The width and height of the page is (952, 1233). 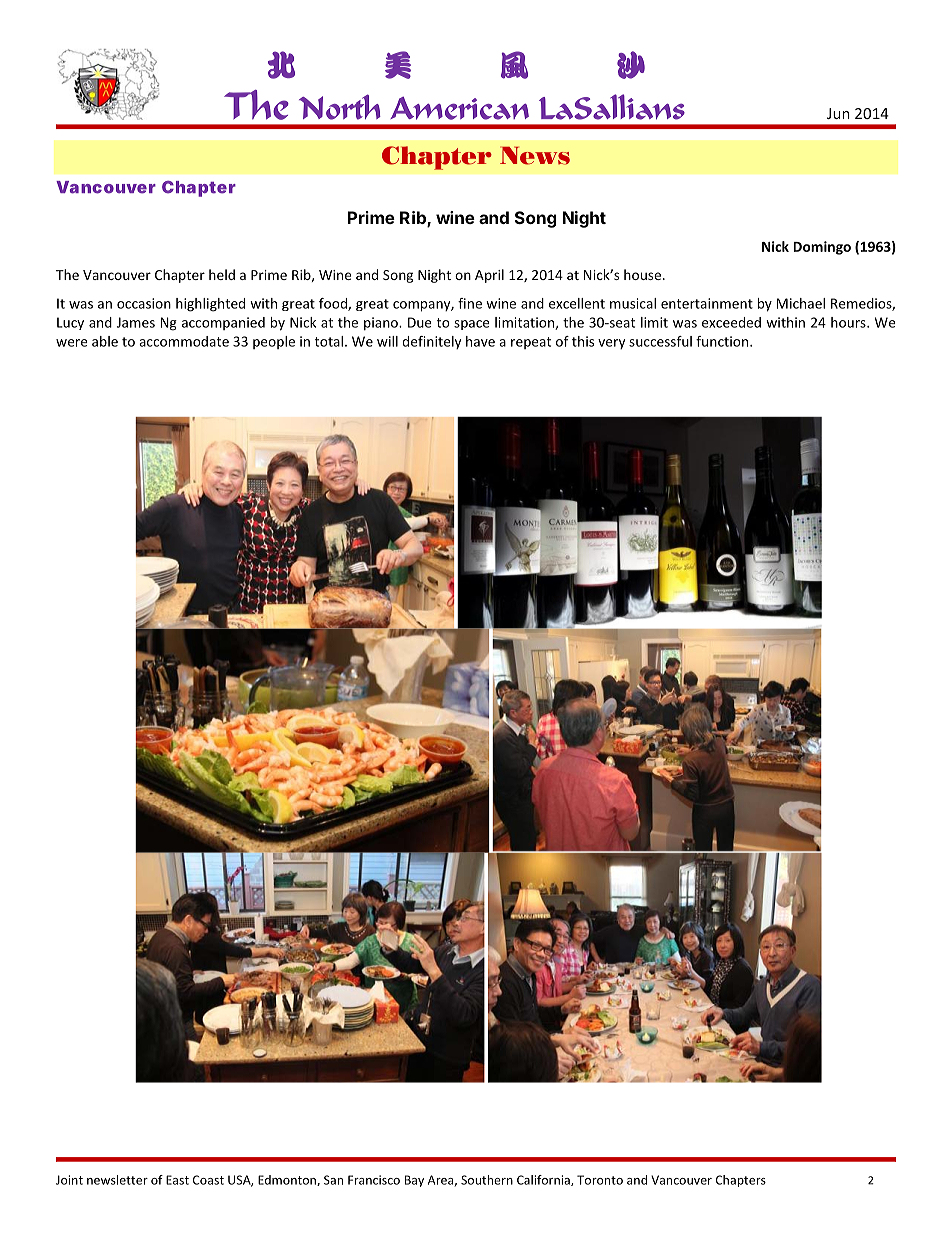 What do you see at coordinates (600, 1180) in the page?
I see `Toronto` at bounding box center [600, 1180].
